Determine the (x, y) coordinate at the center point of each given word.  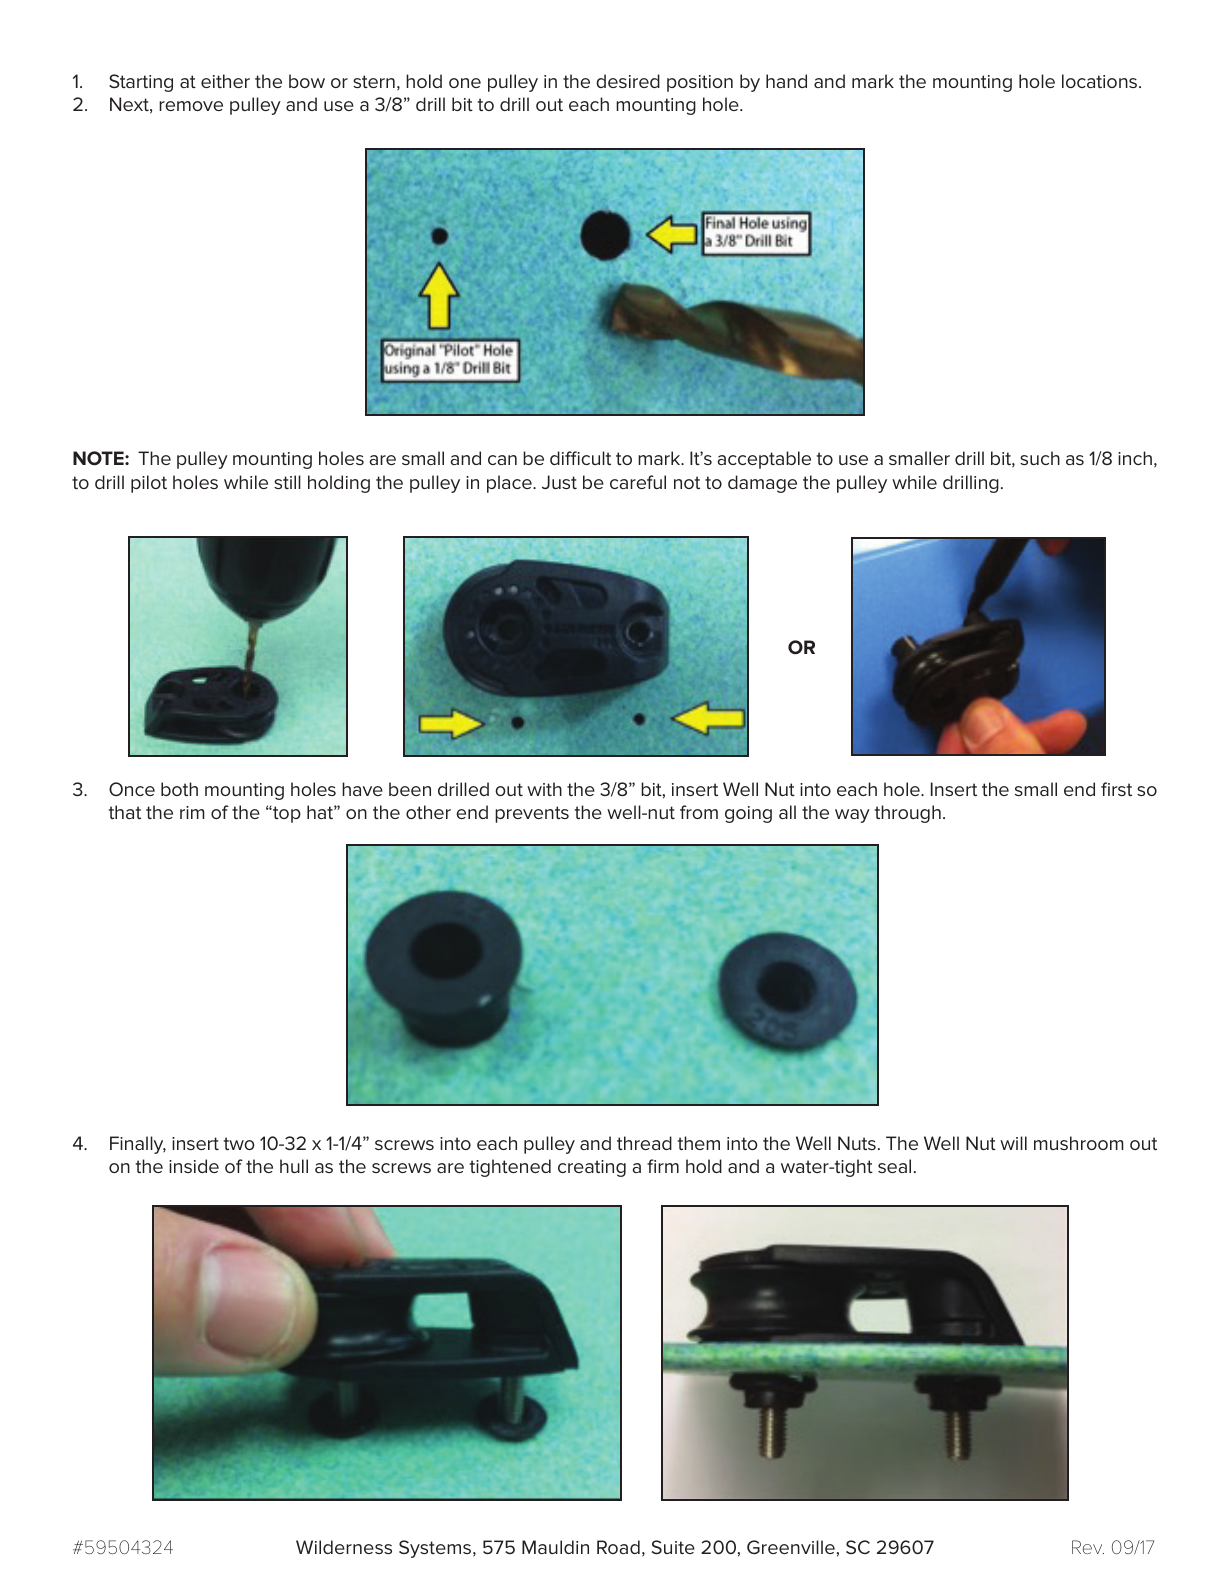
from (699, 812)
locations (1101, 81)
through (908, 814)
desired (628, 81)
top (286, 814)
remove (191, 106)
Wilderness (344, 1547)
